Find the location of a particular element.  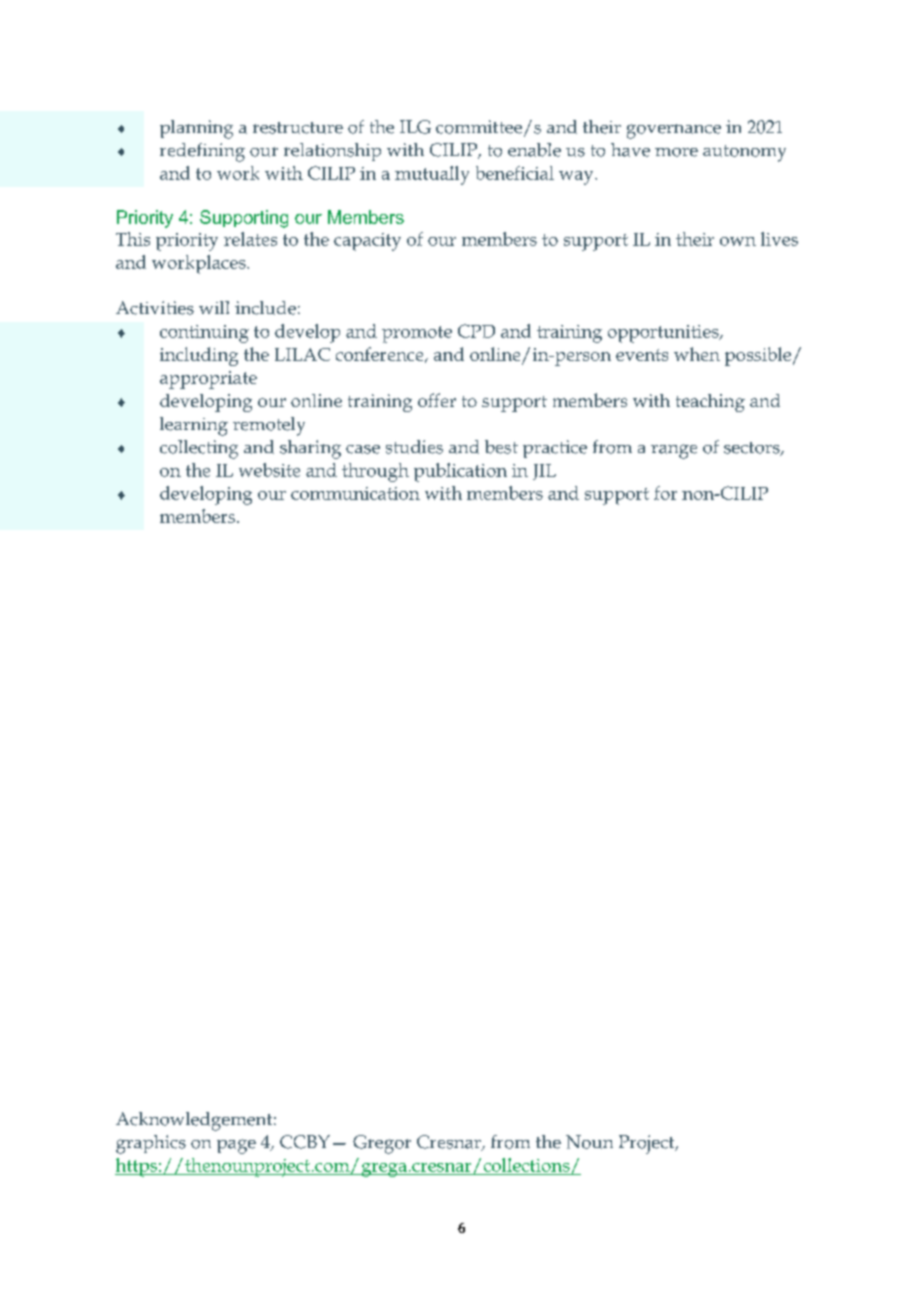

graphics is located at coordinates (151, 1144).
